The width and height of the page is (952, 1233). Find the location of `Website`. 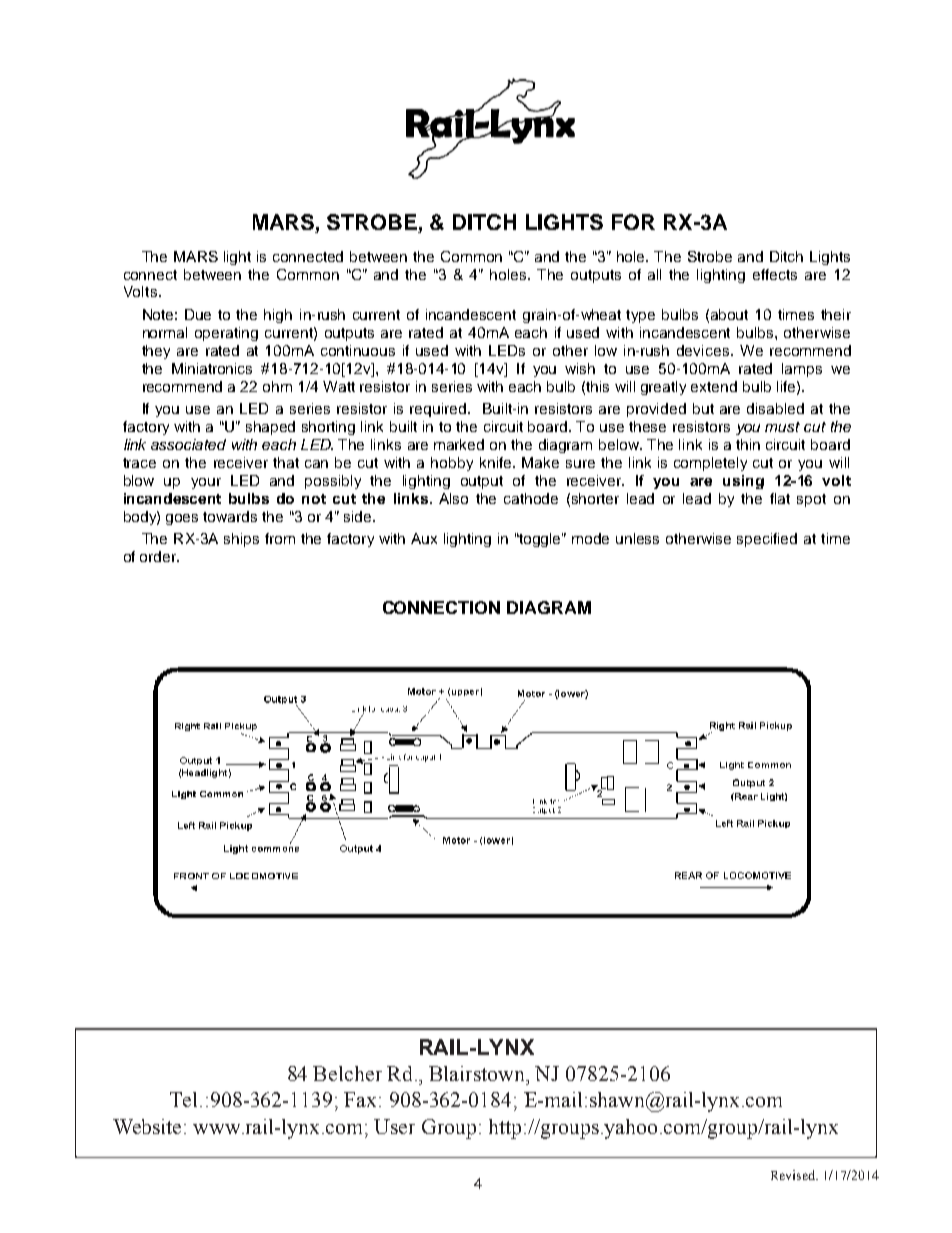

Website is located at coordinates (147, 1126).
